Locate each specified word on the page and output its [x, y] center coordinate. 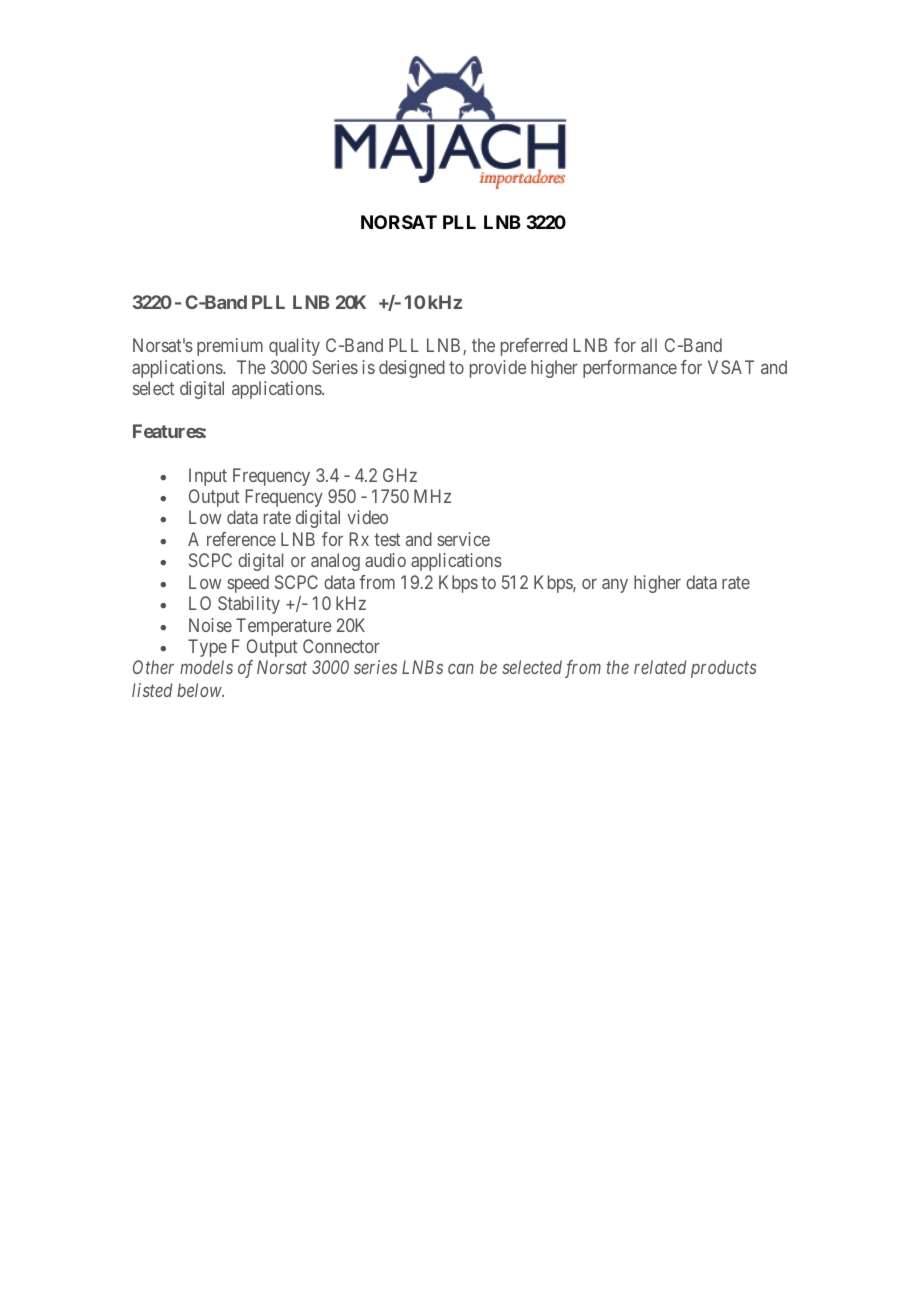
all [649, 345]
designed [412, 369]
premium [230, 347]
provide [498, 369]
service [463, 539]
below [200, 690]
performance [630, 369]
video [367, 517]
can [461, 669]
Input [208, 477]
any [615, 586]
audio [385, 560]
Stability [249, 605]
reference [241, 539]
